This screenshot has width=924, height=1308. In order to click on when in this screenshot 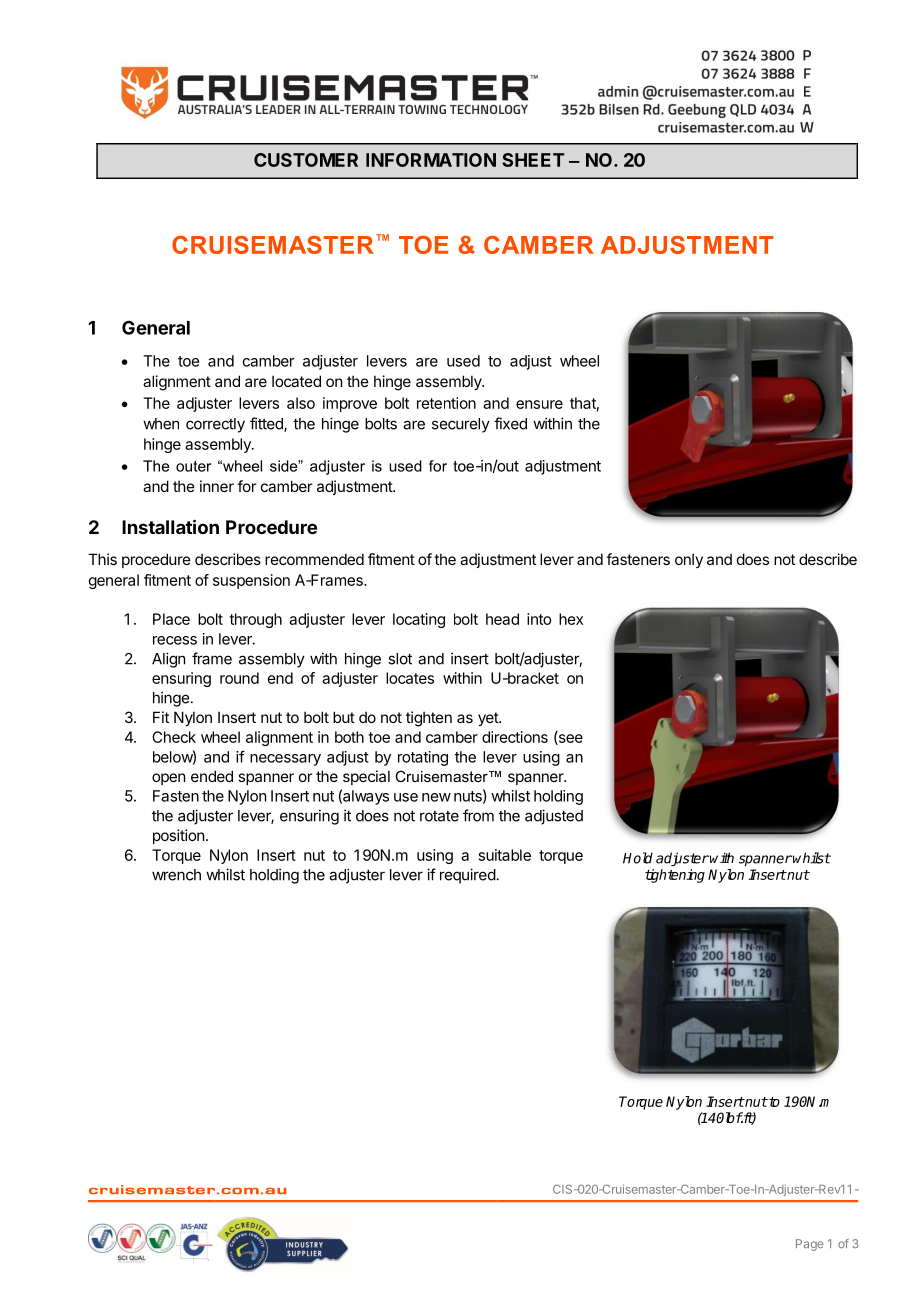, I will do `click(161, 424)`.
